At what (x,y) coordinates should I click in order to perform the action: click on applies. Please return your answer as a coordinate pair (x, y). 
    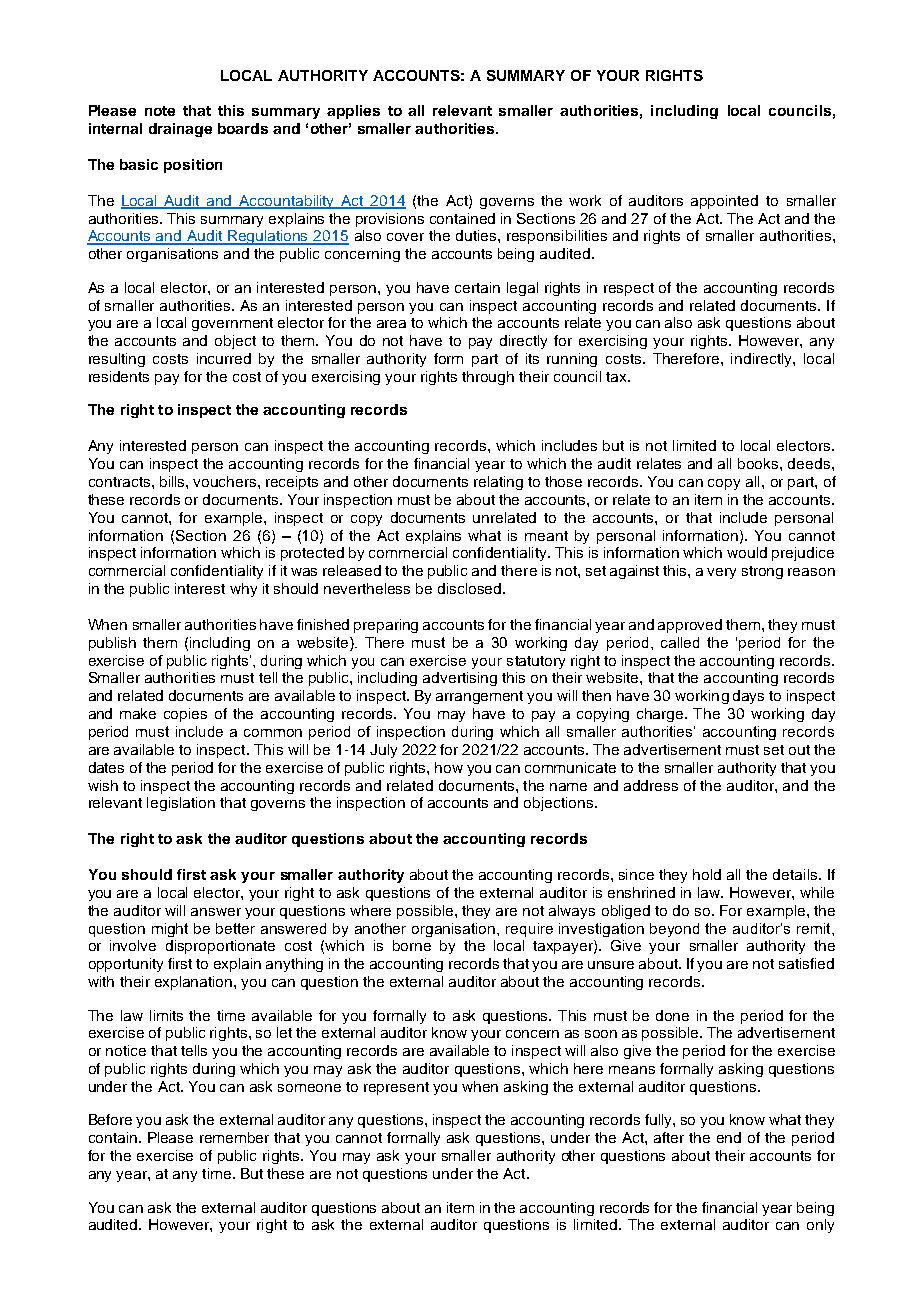
    Looking at the image, I should click on (353, 112).
